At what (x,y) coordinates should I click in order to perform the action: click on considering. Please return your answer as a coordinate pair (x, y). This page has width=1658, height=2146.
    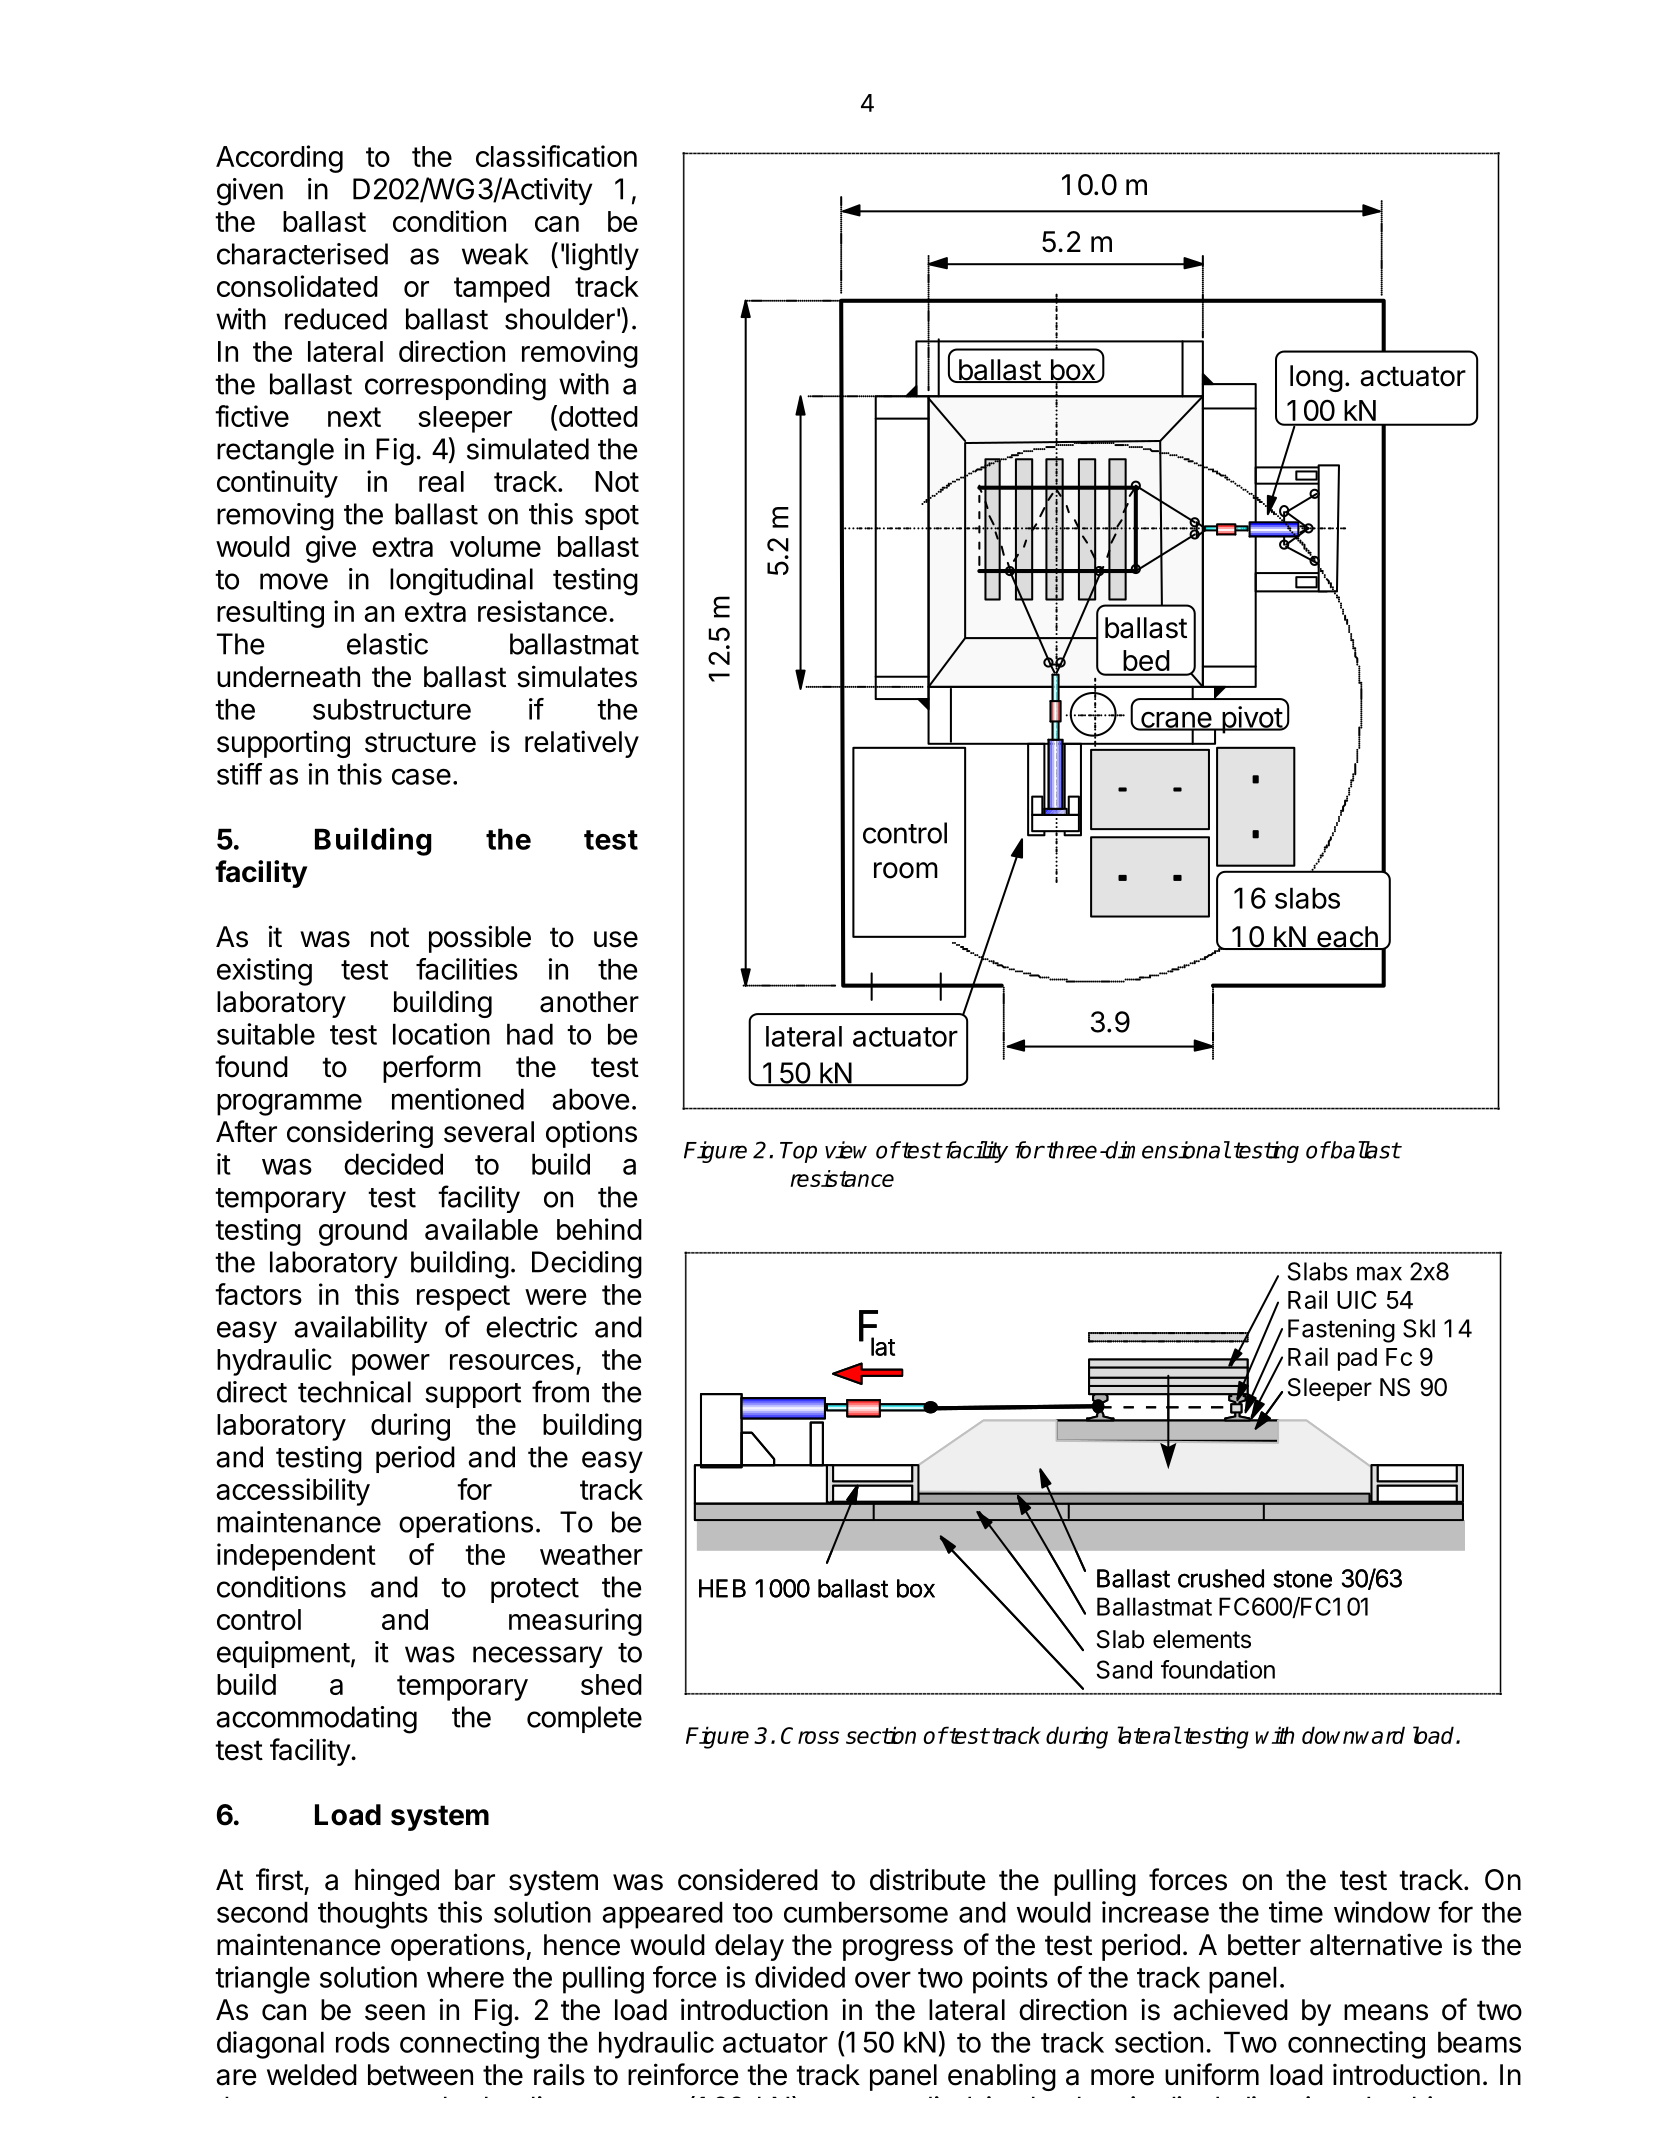
    Looking at the image, I should click on (360, 1134).
